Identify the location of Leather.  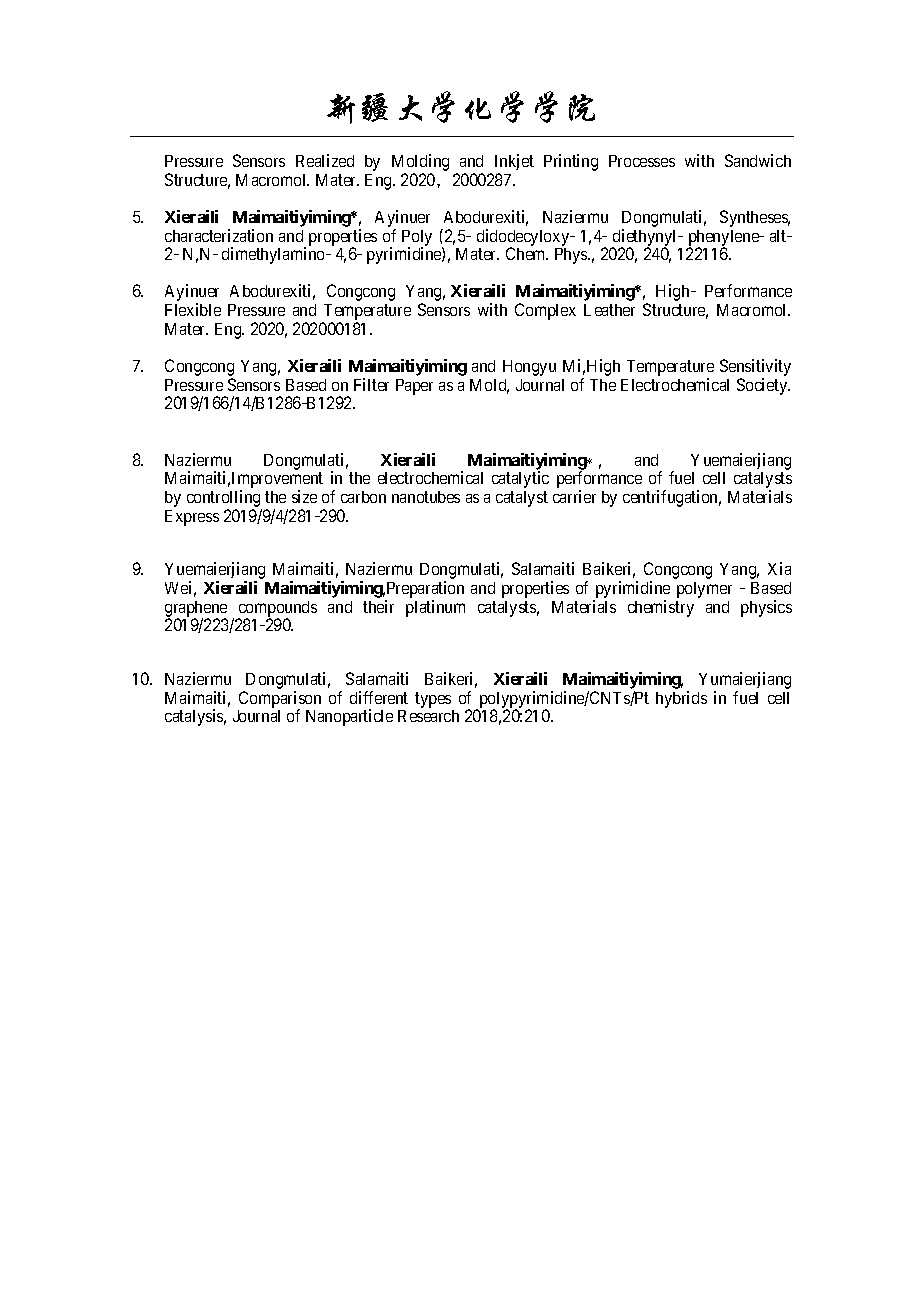
(609, 310).
